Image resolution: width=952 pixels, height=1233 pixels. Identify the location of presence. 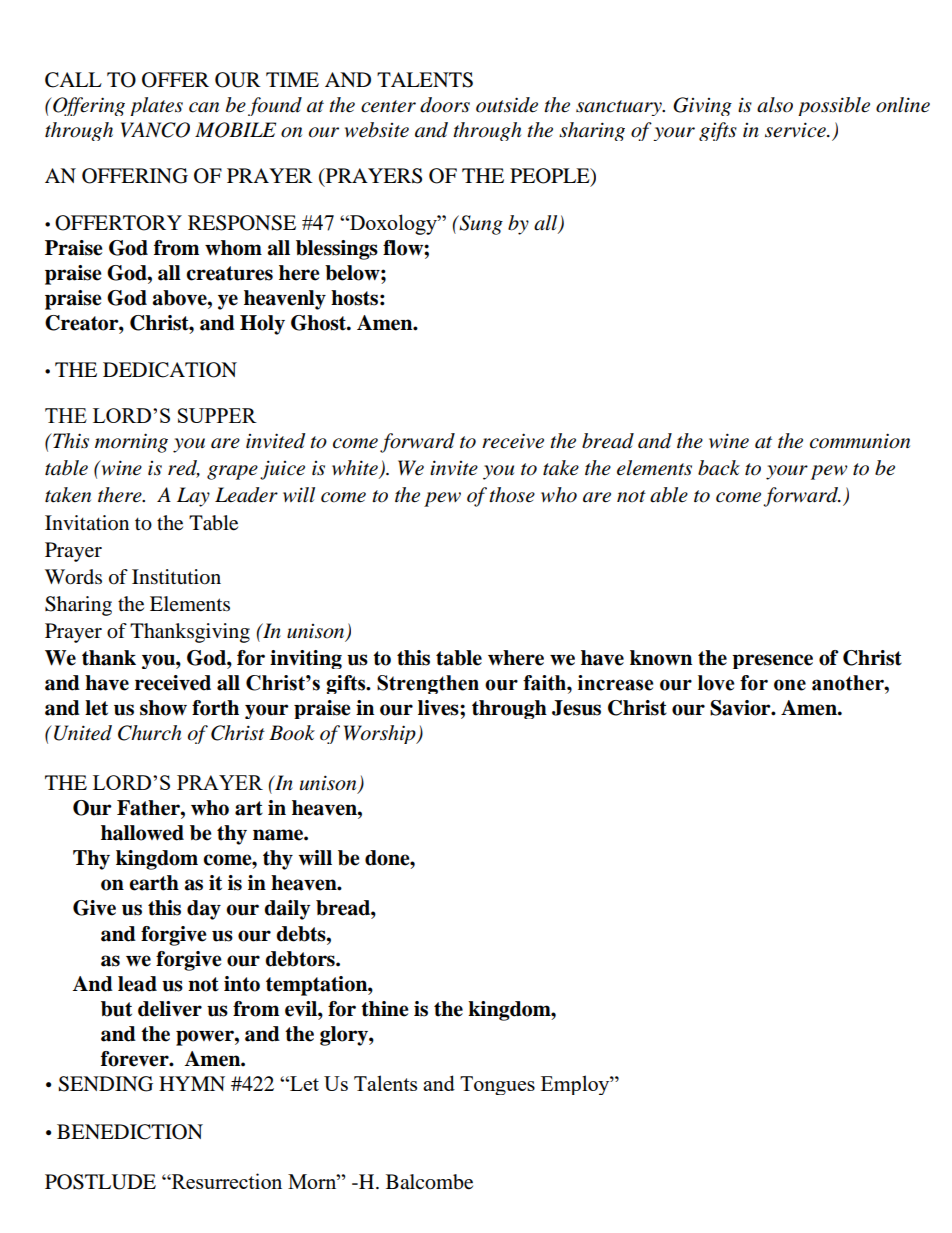
(772, 661).
